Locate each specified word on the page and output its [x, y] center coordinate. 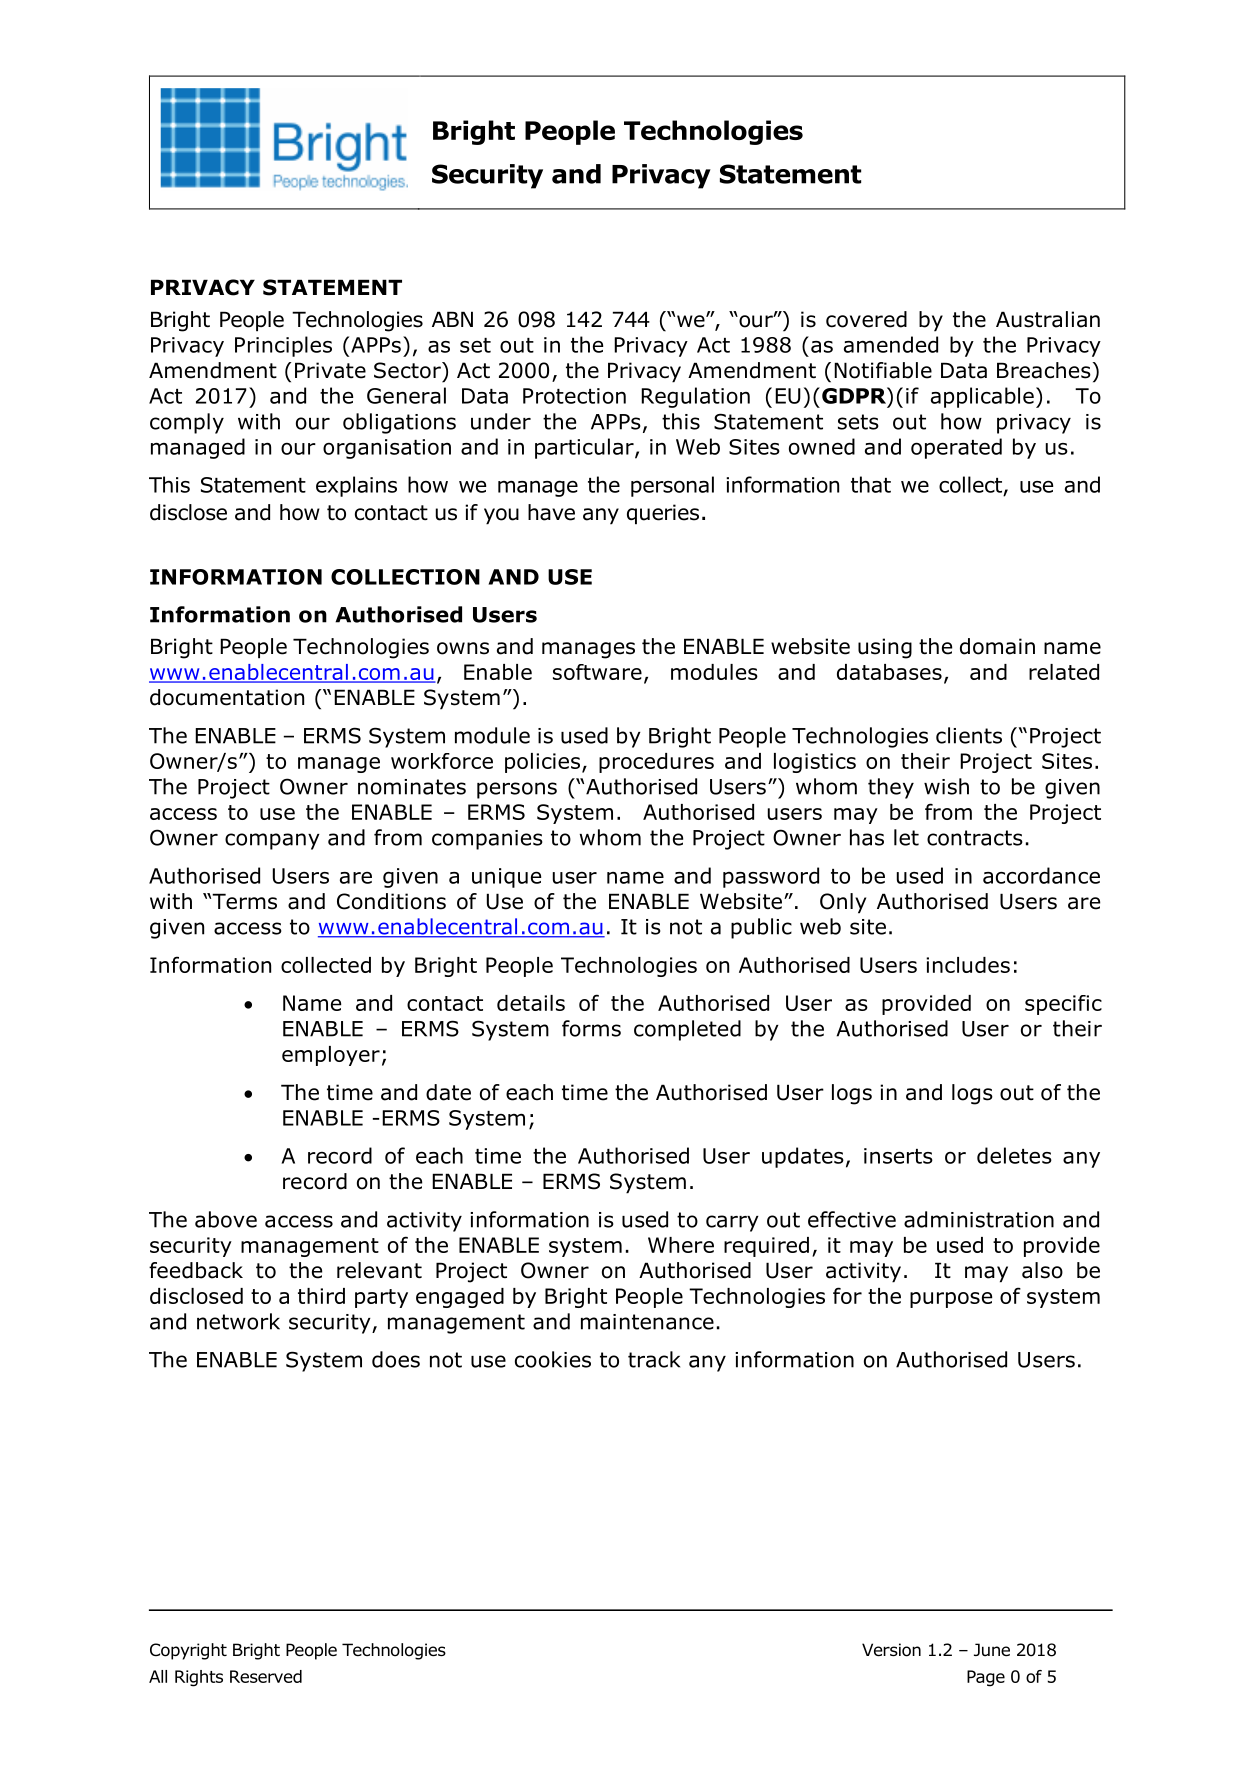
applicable [982, 397]
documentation [227, 697]
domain [997, 646]
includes [968, 965]
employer [331, 1056]
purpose [951, 1300]
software [597, 672]
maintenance [647, 1322]
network [238, 1321]
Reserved [266, 1676]
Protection [574, 396]
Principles [283, 346]
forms [591, 1028]
